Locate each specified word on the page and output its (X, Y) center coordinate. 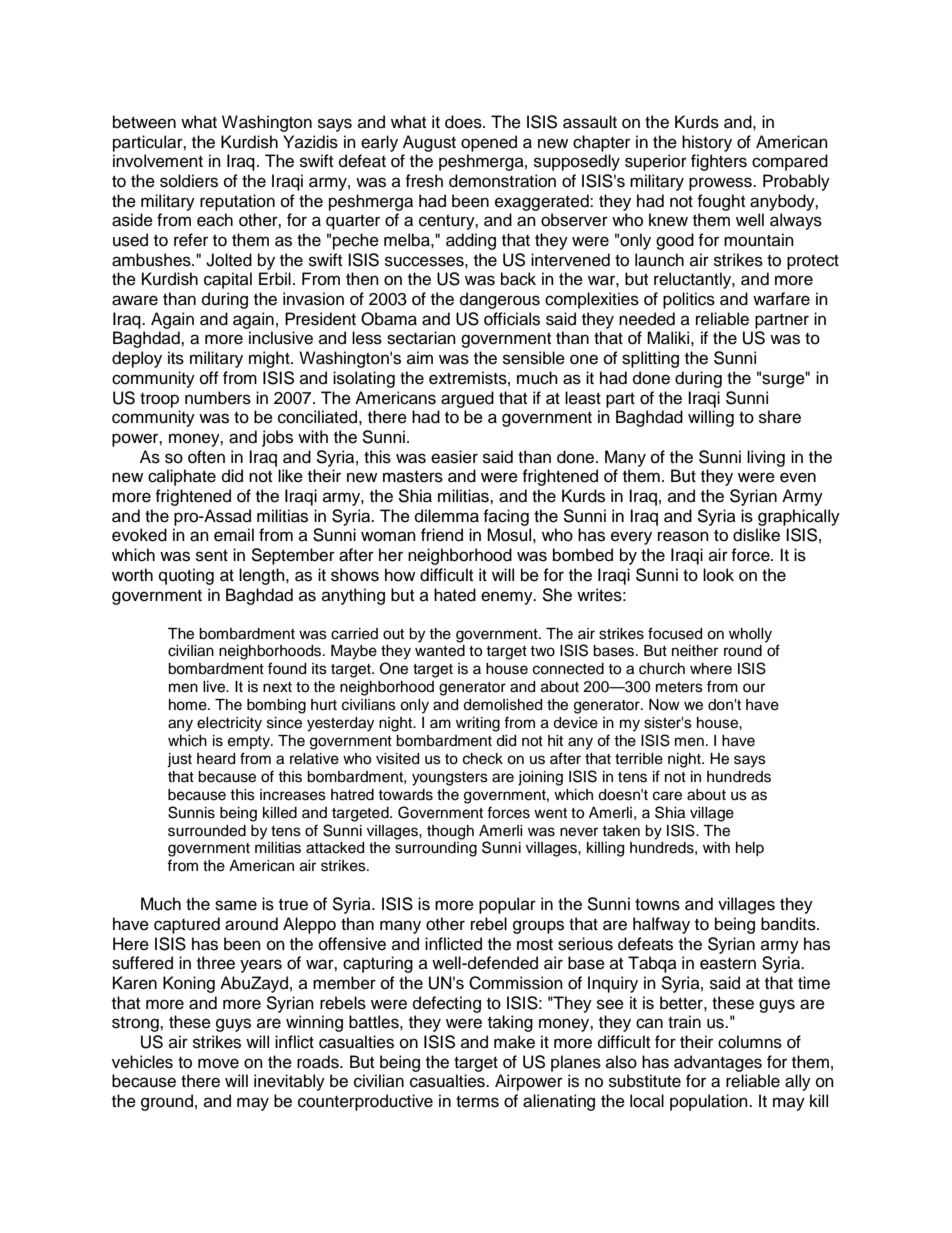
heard (216, 759)
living (766, 458)
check (483, 759)
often (206, 457)
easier (454, 457)
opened (489, 143)
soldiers (189, 181)
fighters (719, 162)
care (667, 796)
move (218, 1063)
